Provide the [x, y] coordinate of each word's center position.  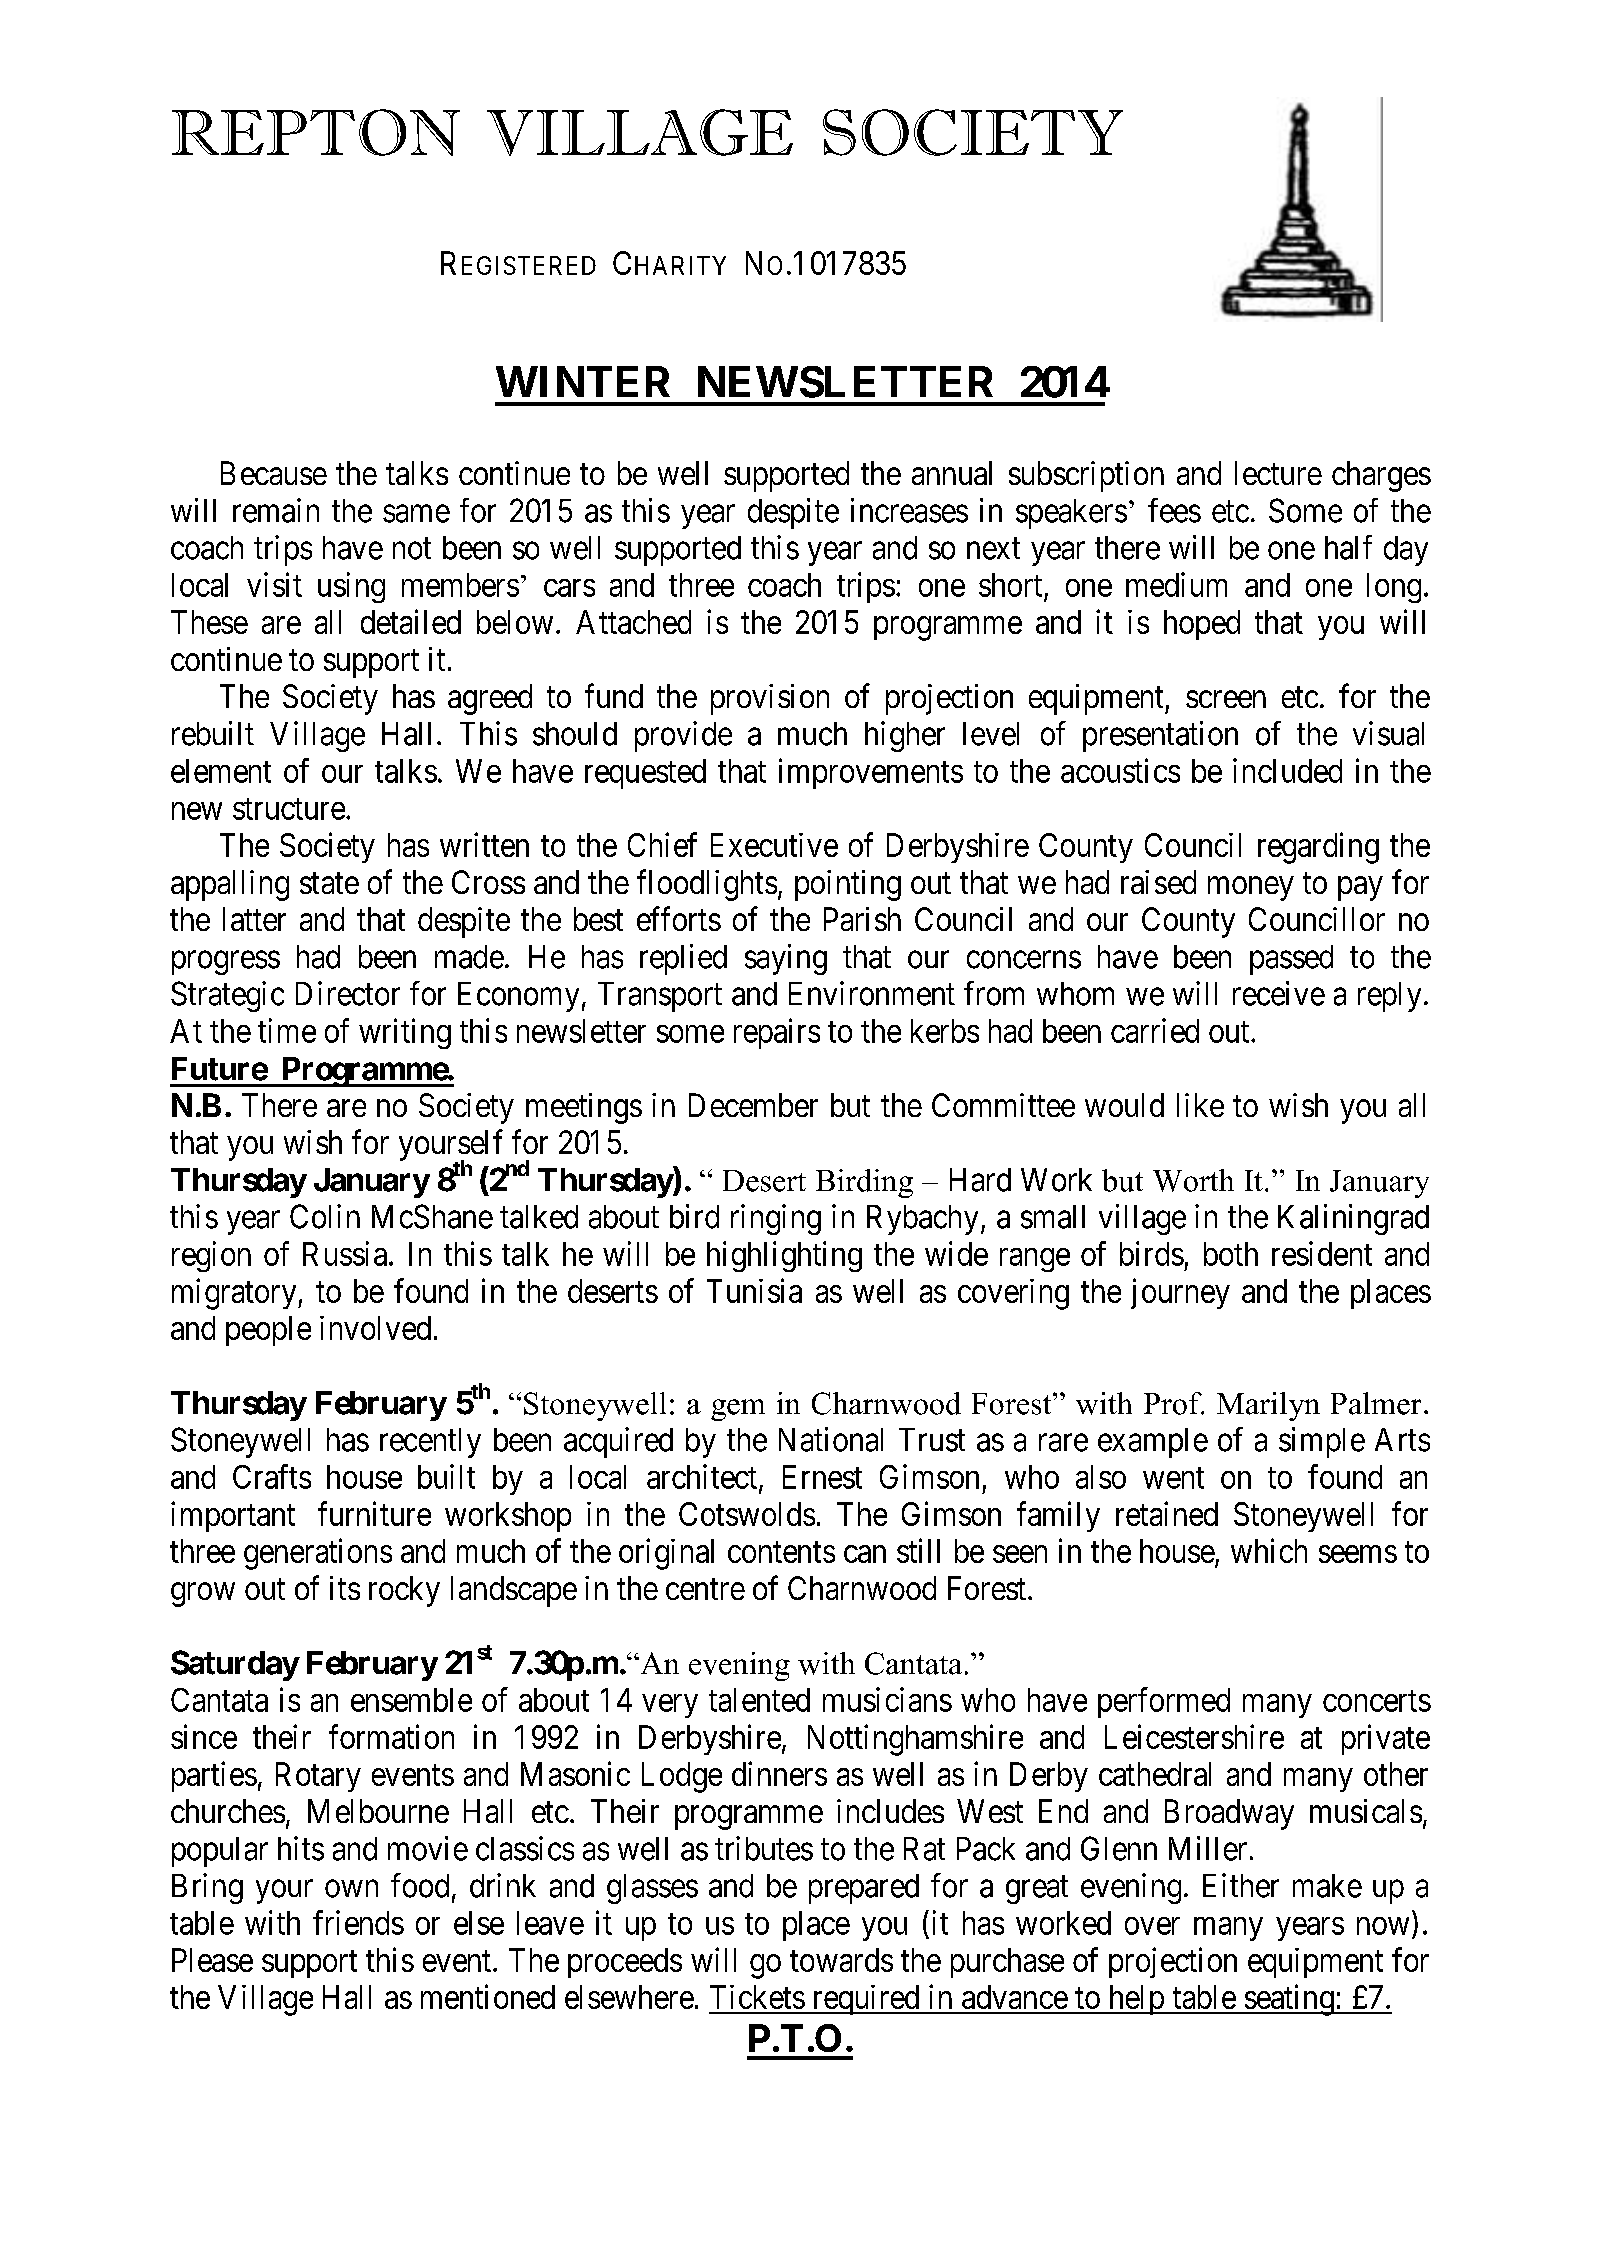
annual [952, 473]
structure [289, 809]
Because [274, 473]
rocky [404, 1591]
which [1269, 1550]
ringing [776, 1219]
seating [1289, 2000]
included [1287, 770]
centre [705, 1589]
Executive [774, 845]
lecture [1278, 473]
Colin [325, 1216]
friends [358, 1922]
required [866, 2000]
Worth [1193, 1180]
